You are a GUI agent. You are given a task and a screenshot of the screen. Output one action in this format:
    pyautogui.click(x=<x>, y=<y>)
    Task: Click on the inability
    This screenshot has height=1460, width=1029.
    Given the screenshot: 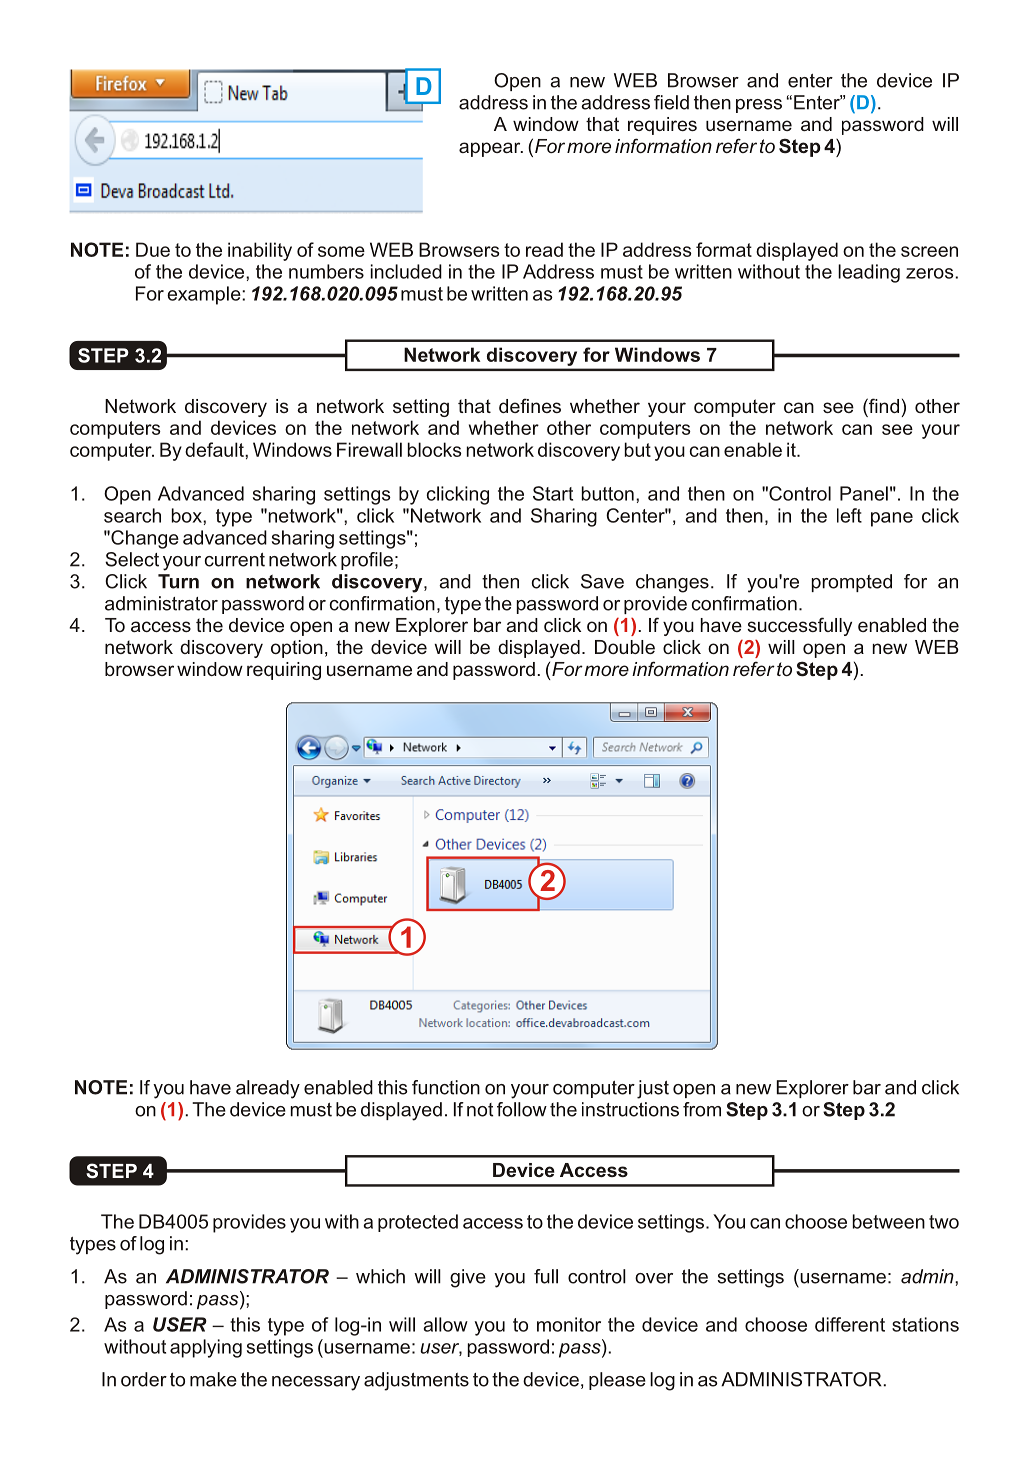 What is the action you would take?
    pyautogui.click(x=260, y=251)
